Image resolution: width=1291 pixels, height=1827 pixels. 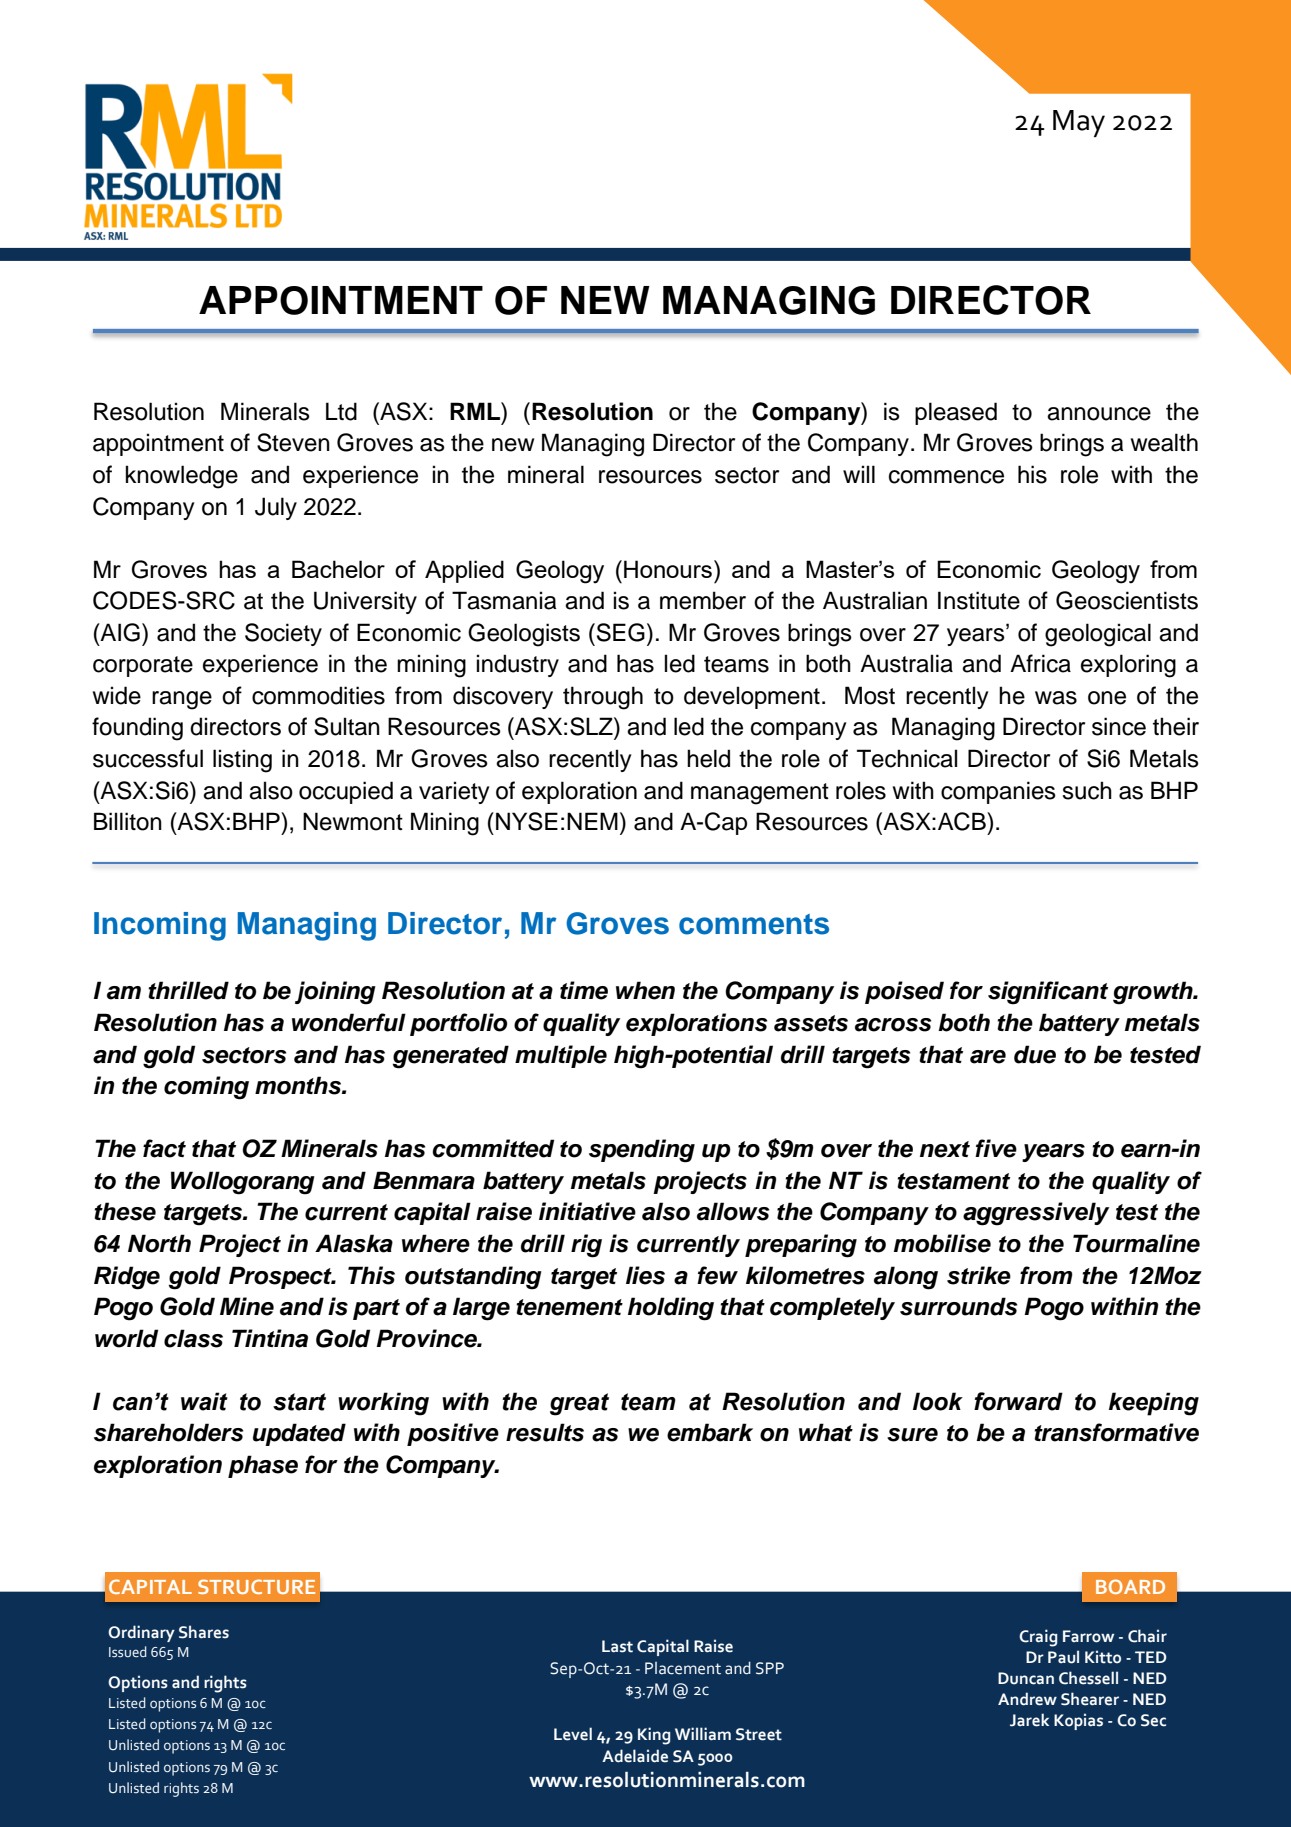 I want to click on Andrew, so click(x=1027, y=1699).
